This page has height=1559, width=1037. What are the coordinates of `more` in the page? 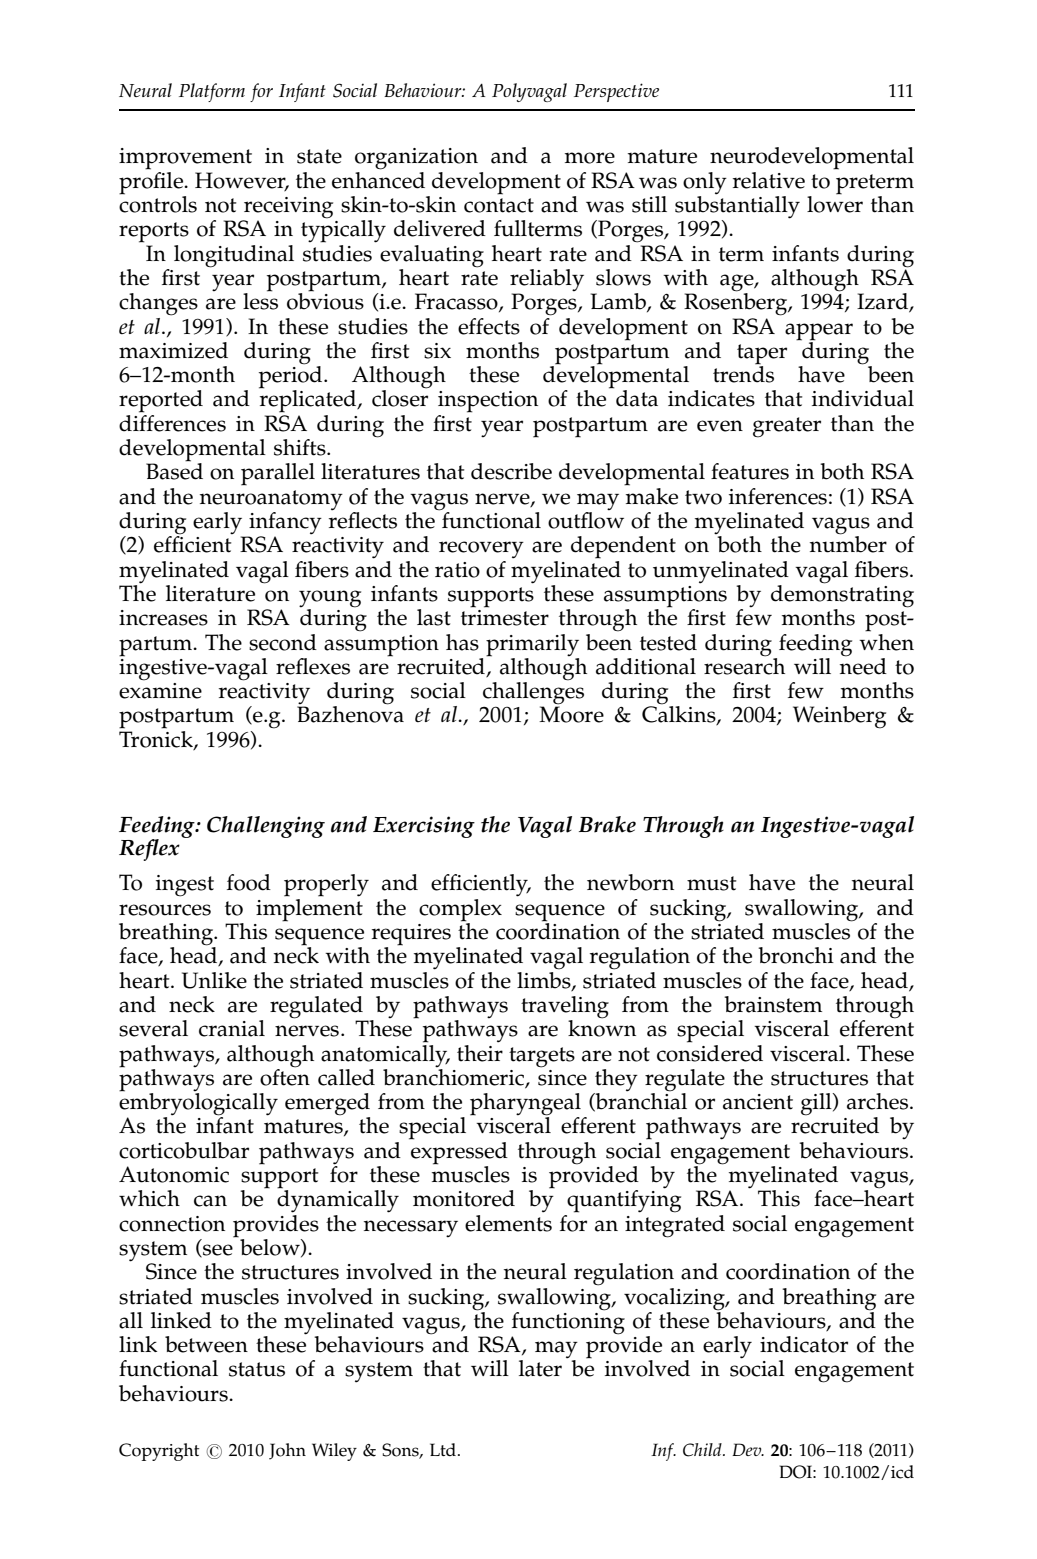 It's located at (590, 158).
